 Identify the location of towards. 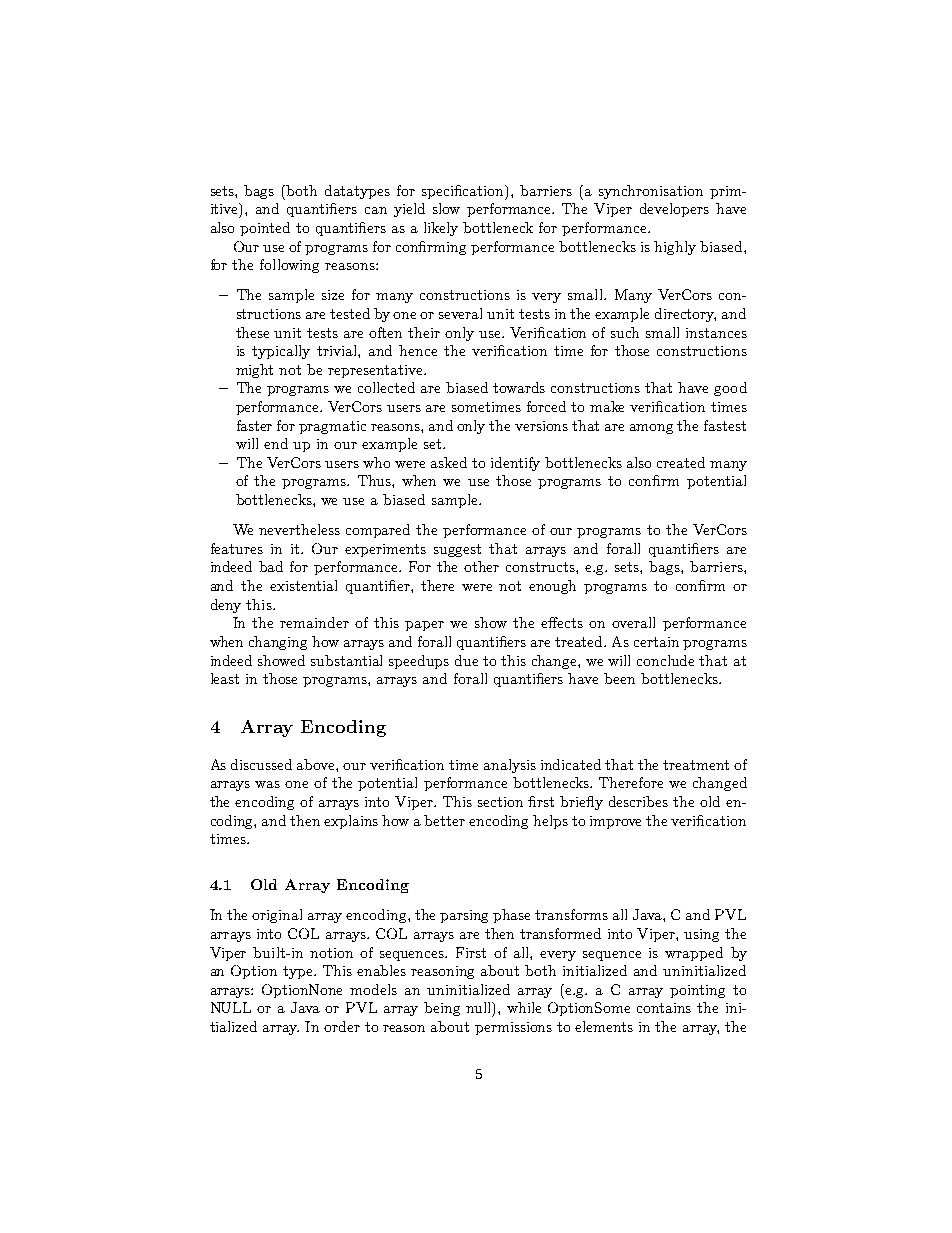
(519, 387).
